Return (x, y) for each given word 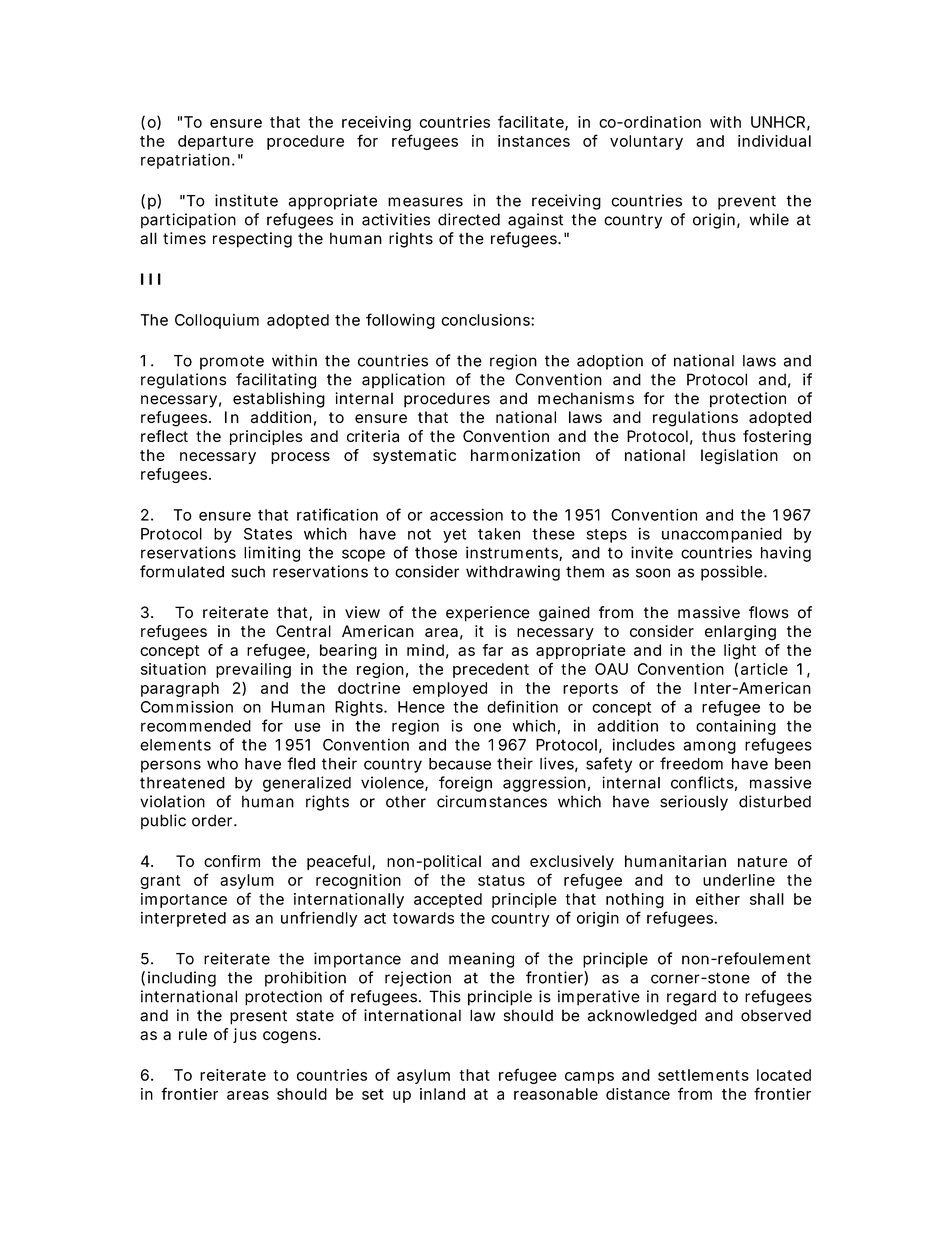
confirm (232, 861)
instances (534, 141)
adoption (610, 362)
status (501, 880)
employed (450, 689)
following (400, 321)
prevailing (253, 670)
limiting (272, 554)
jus (245, 1035)
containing (736, 727)
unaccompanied (722, 535)
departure (215, 142)
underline (739, 880)
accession (466, 514)
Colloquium (217, 321)
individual (774, 141)
